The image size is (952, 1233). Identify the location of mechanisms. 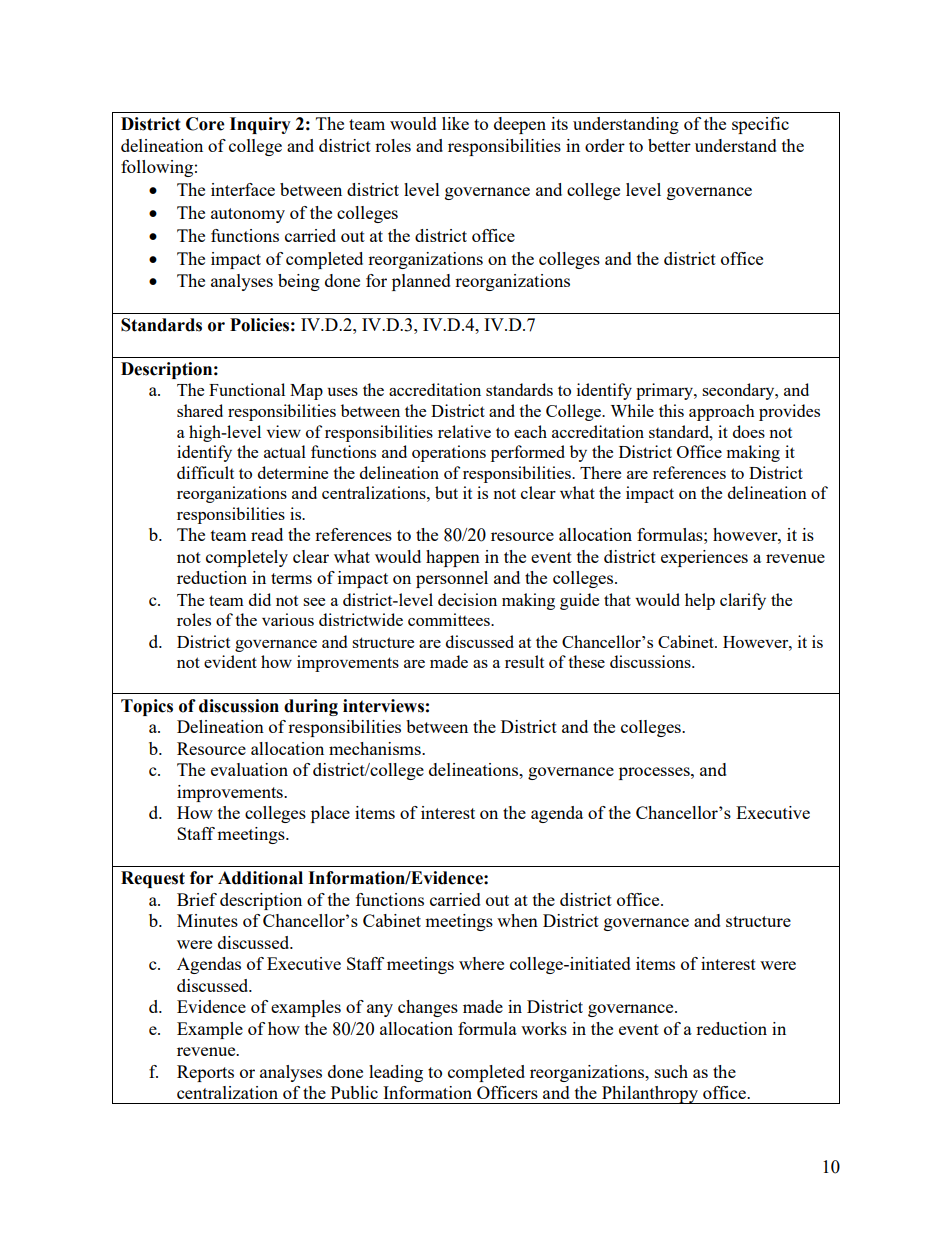
(376, 748).
